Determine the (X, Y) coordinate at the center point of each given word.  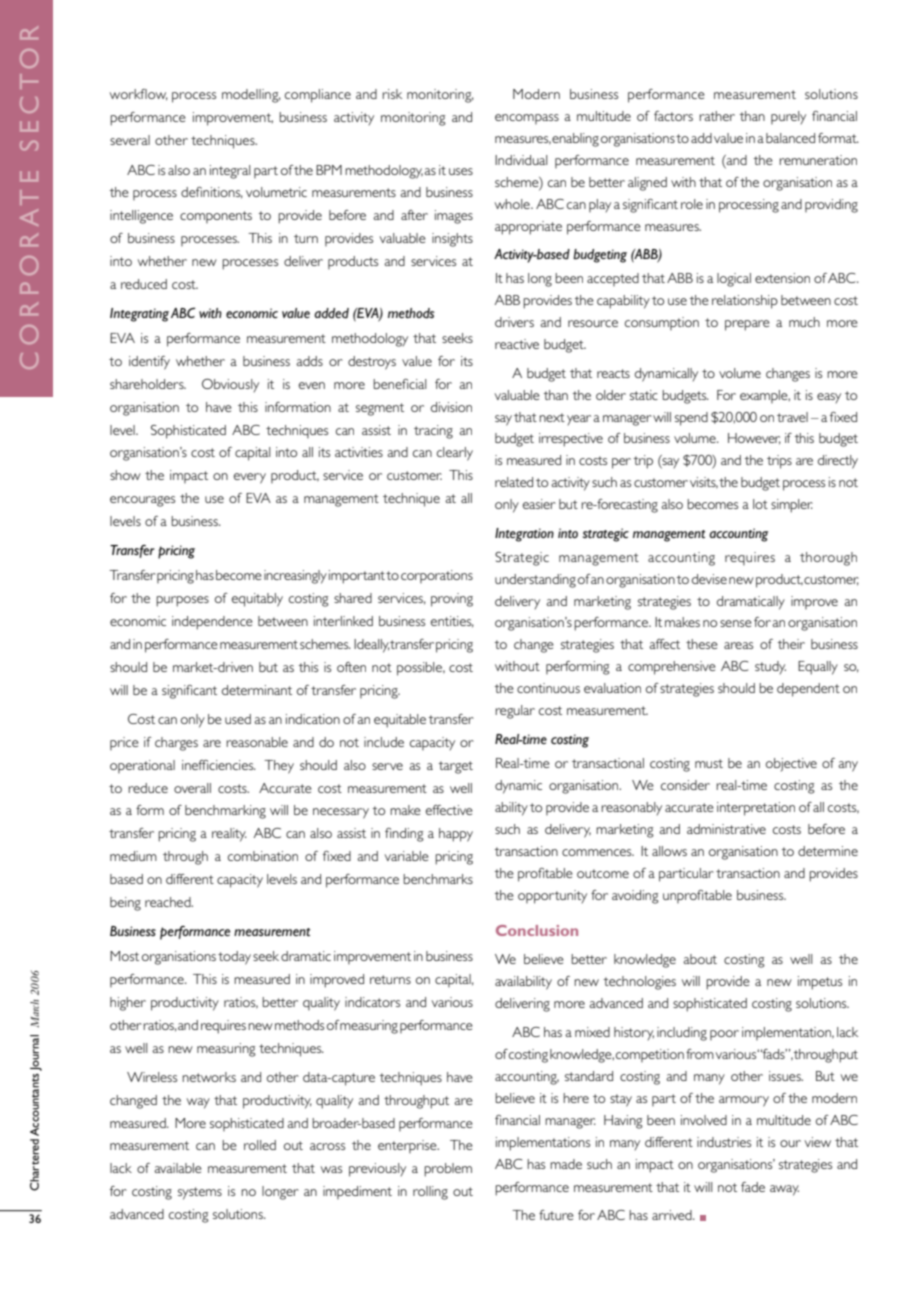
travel (792, 417)
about (700, 959)
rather (717, 116)
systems (200, 1193)
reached (169, 902)
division (451, 407)
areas (738, 645)
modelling (251, 96)
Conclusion (537, 930)
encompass (527, 119)
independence (212, 623)
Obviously (230, 385)
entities (452, 622)
